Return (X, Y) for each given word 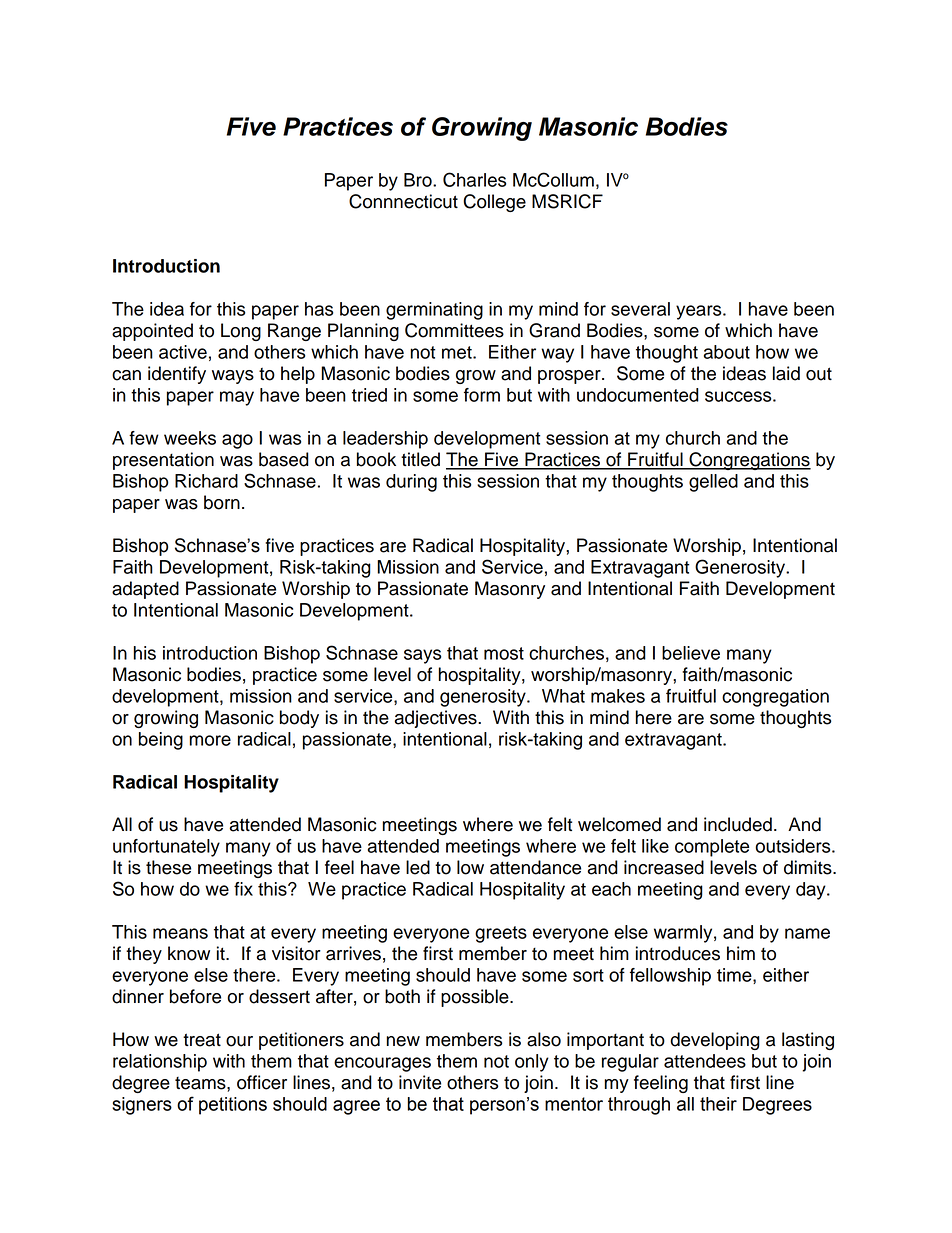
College (494, 203)
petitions (233, 1106)
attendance (535, 867)
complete (712, 848)
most (504, 653)
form (482, 395)
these (168, 867)
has (319, 309)
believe (691, 653)
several (640, 309)
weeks (190, 438)
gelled (713, 483)
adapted (145, 590)
